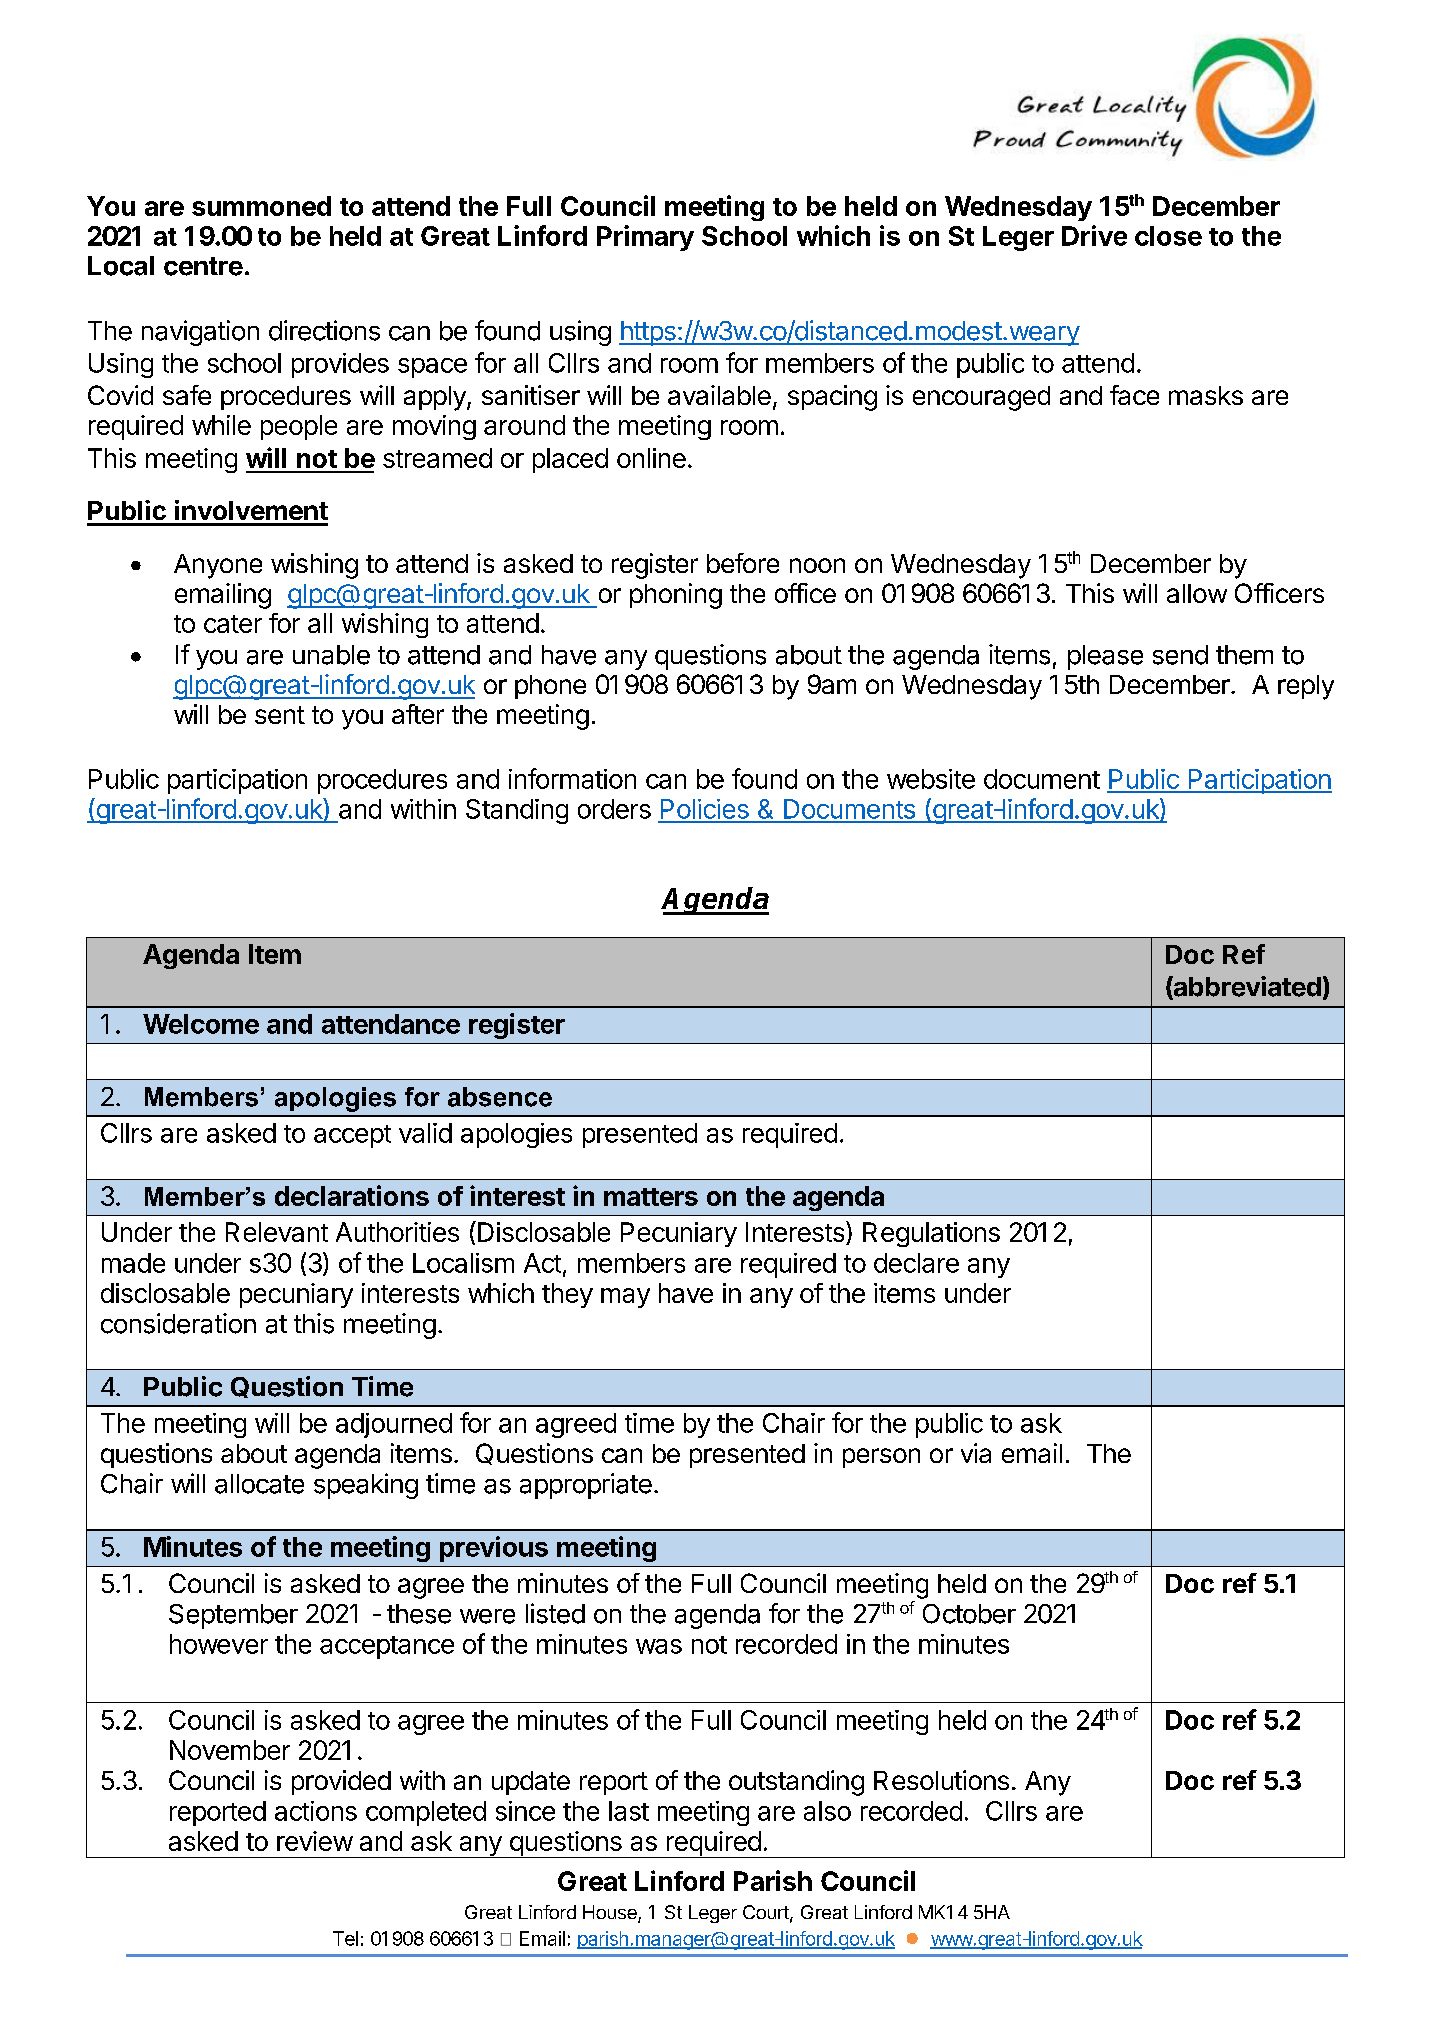 The image size is (1431, 2024). I want to click on website, so click(931, 779).
